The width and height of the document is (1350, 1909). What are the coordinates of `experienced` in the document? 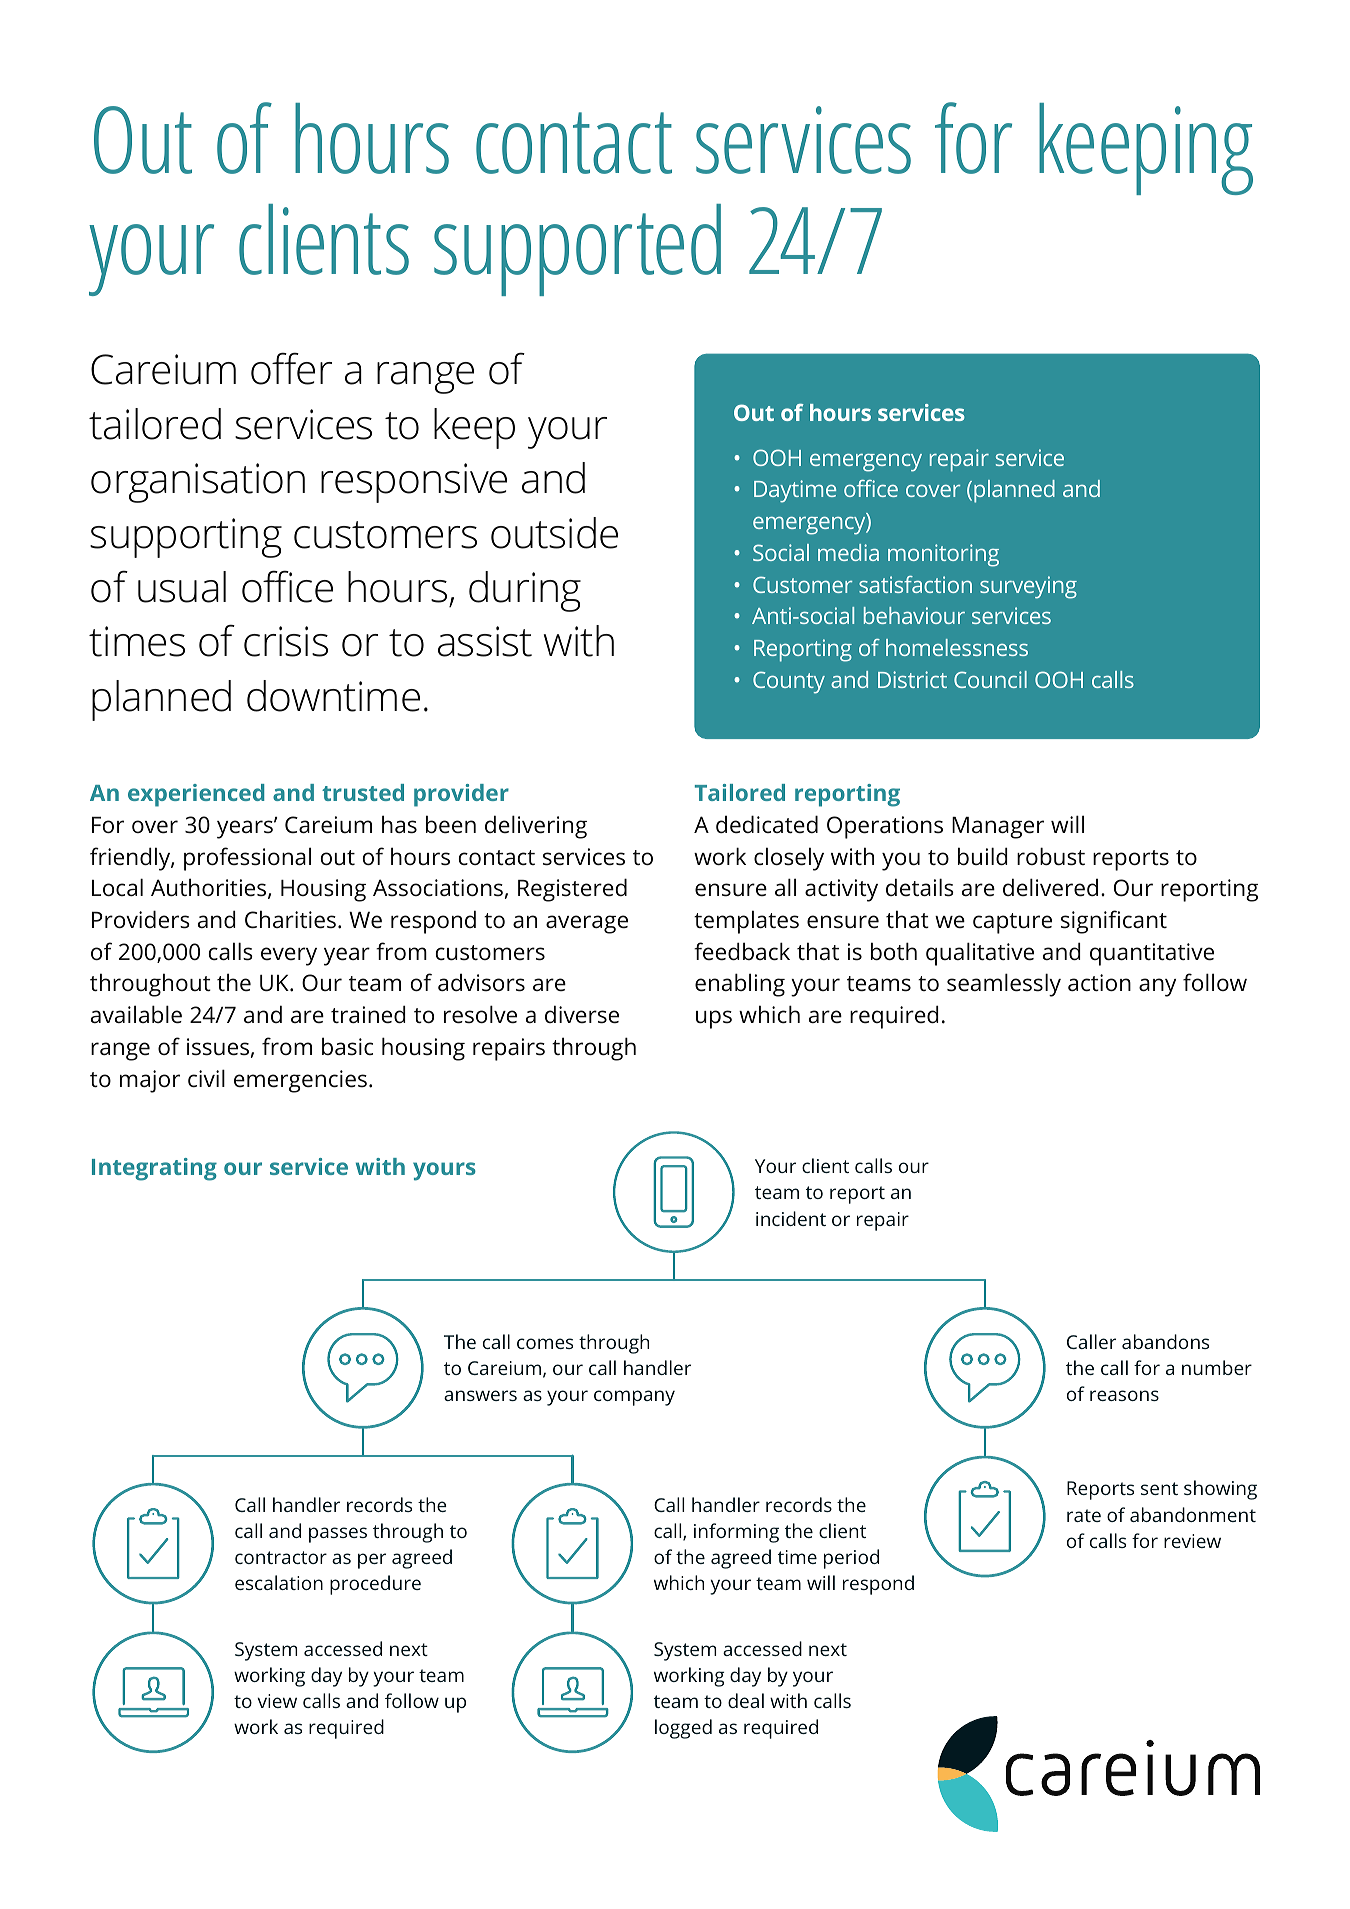 It's located at (196, 795).
